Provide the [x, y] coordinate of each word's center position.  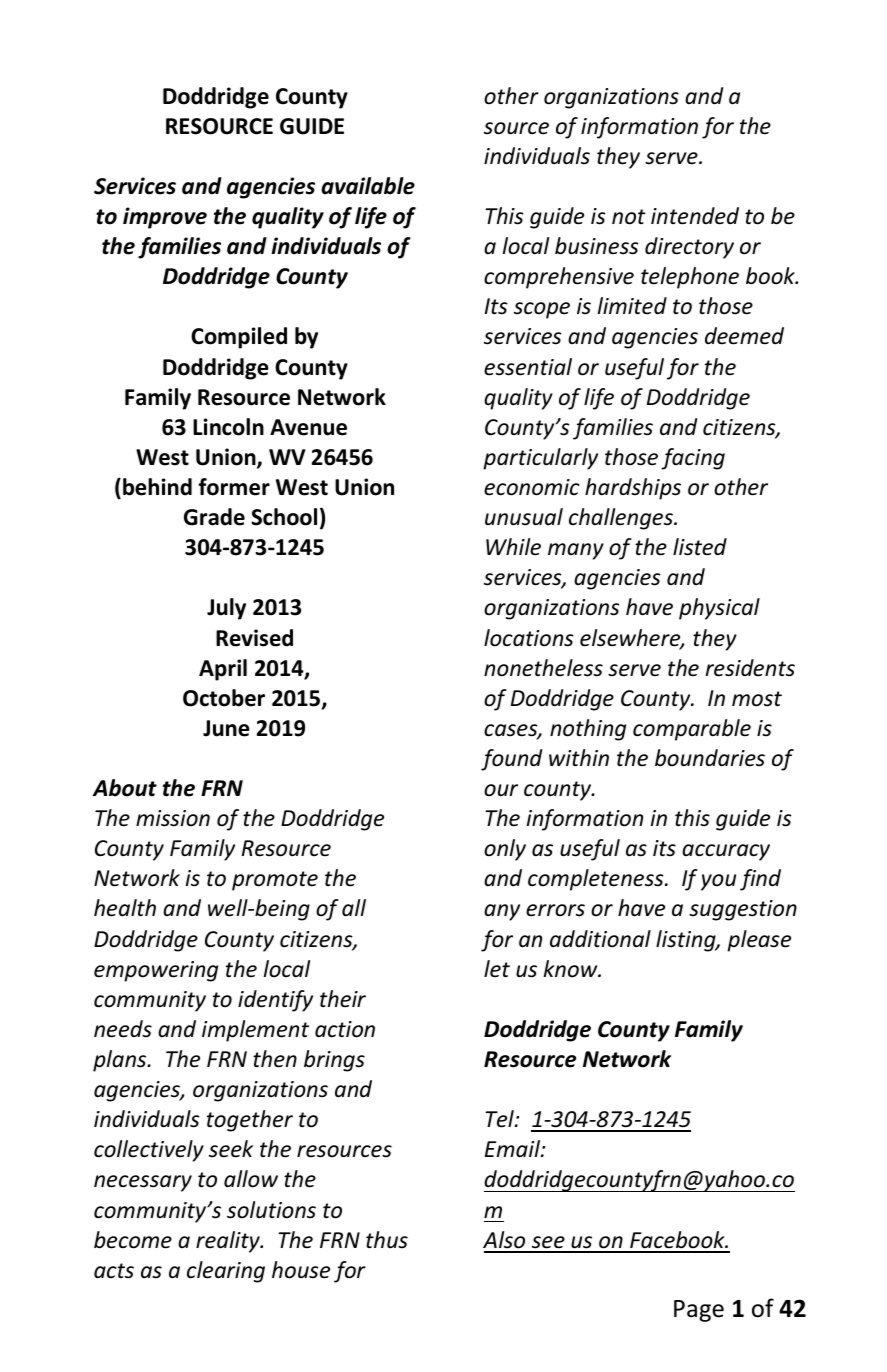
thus [387, 1240]
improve [165, 218]
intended [695, 216]
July [226, 609]
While [513, 547]
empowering [156, 971]
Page [699, 1311]
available [368, 186]
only [505, 850]
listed [700, 547]
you [718, 882]
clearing [226, 1272]
